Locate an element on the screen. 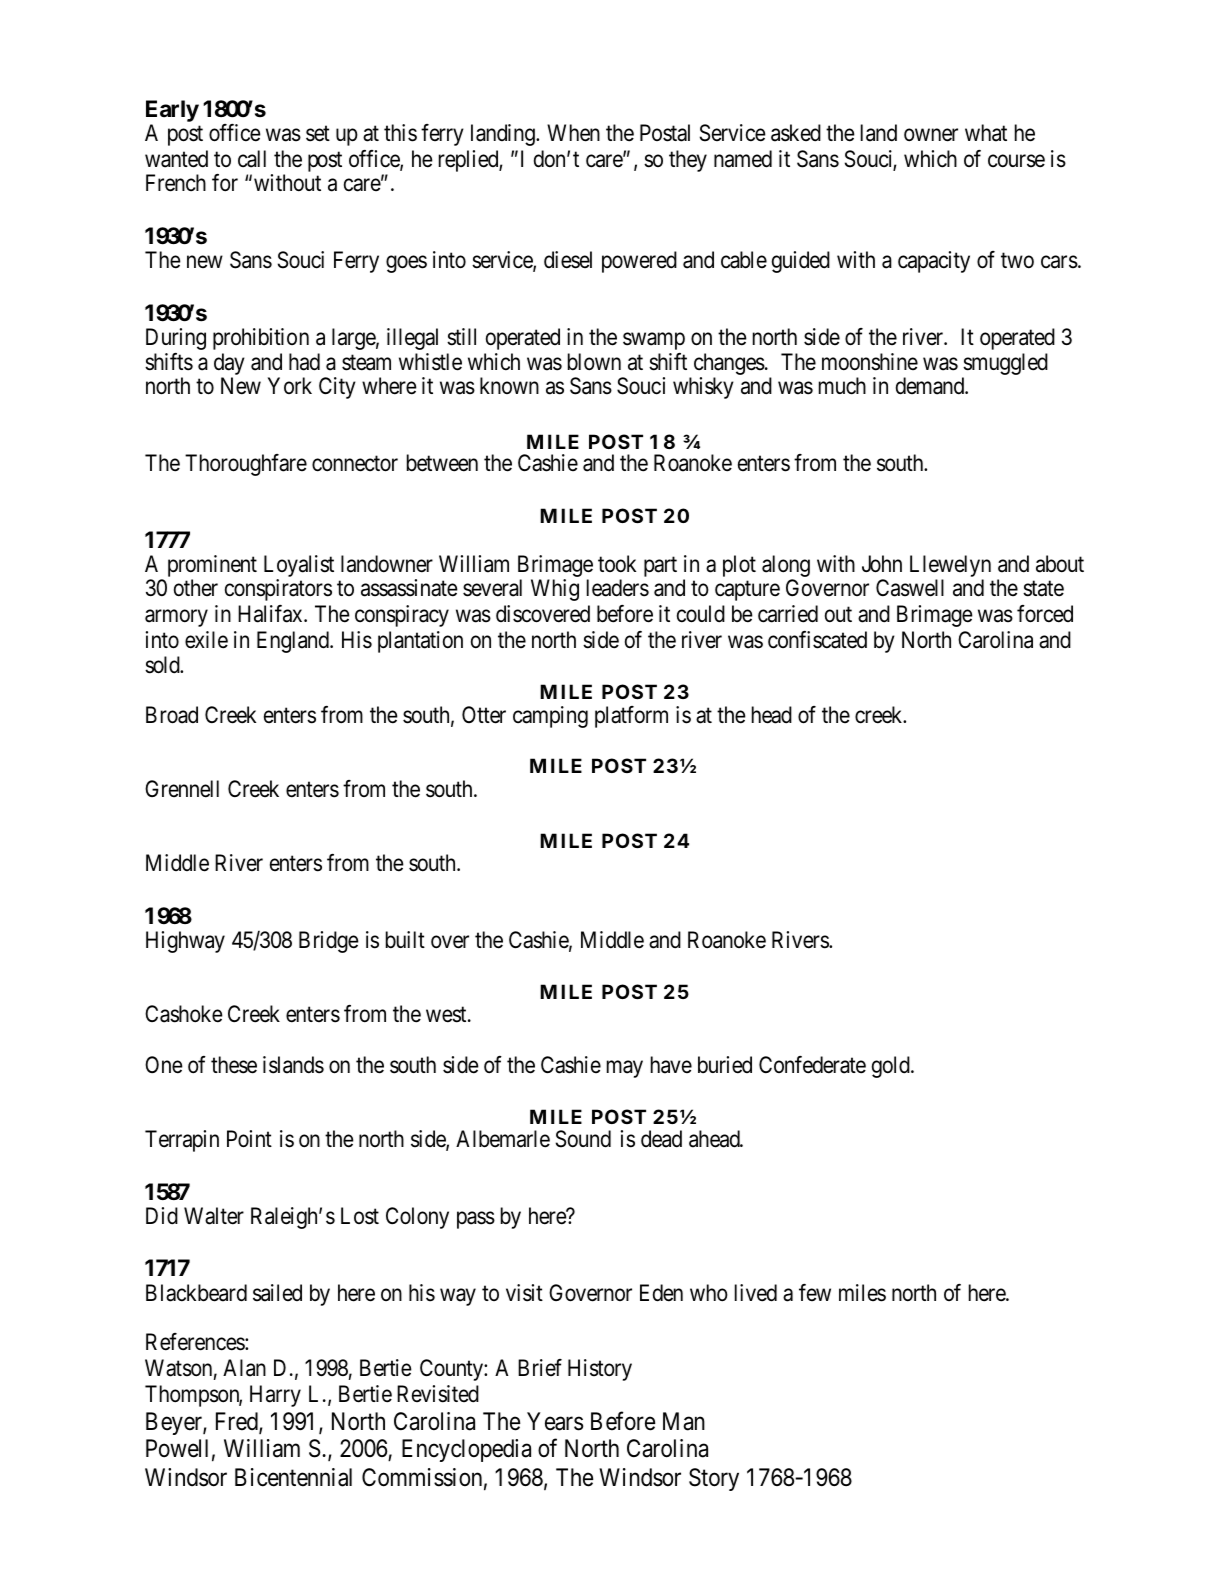 This screenshot has width=1230, height=1592. confiscated is located at coordinates (817, 640).
